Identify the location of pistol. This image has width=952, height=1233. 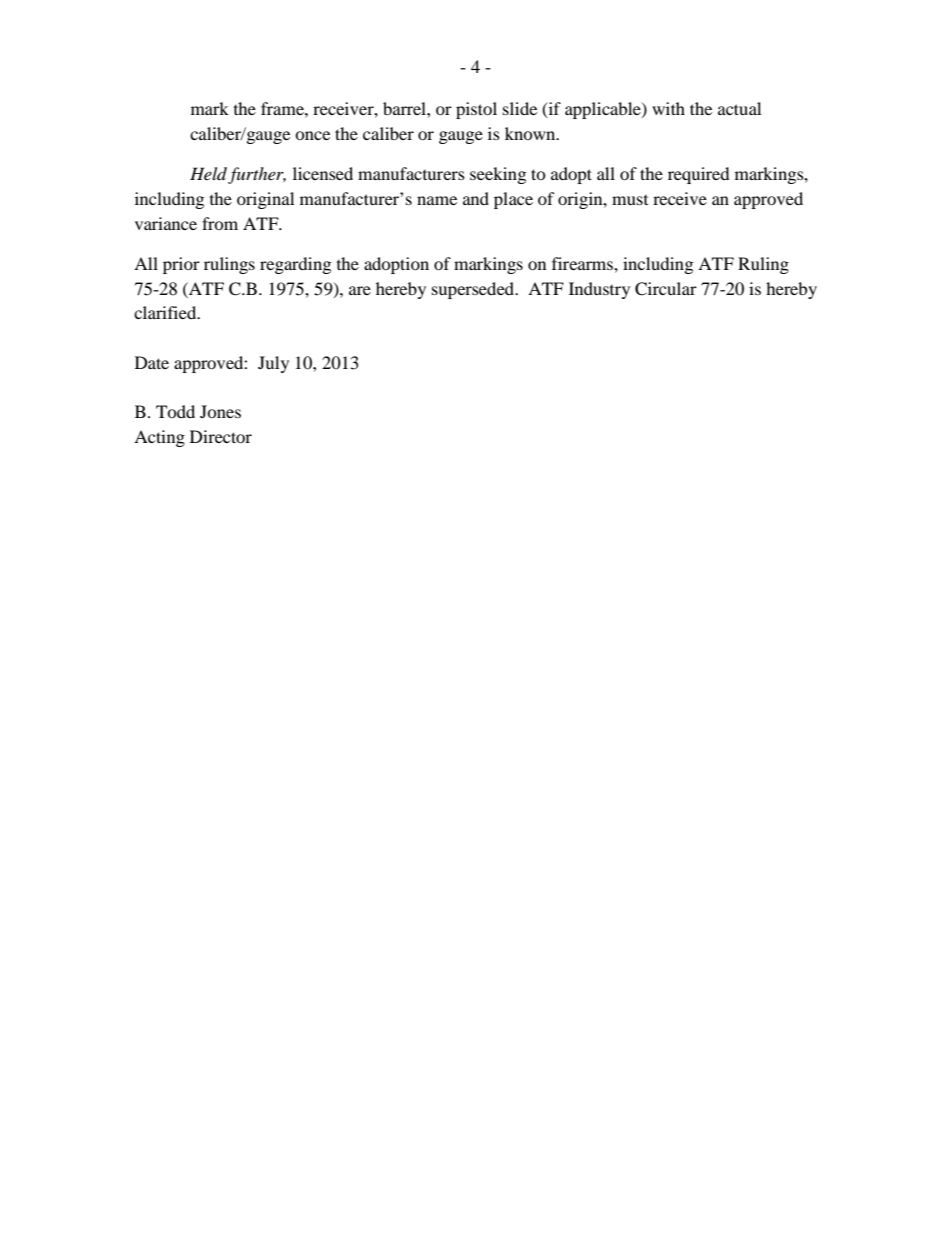
(476, 110).
